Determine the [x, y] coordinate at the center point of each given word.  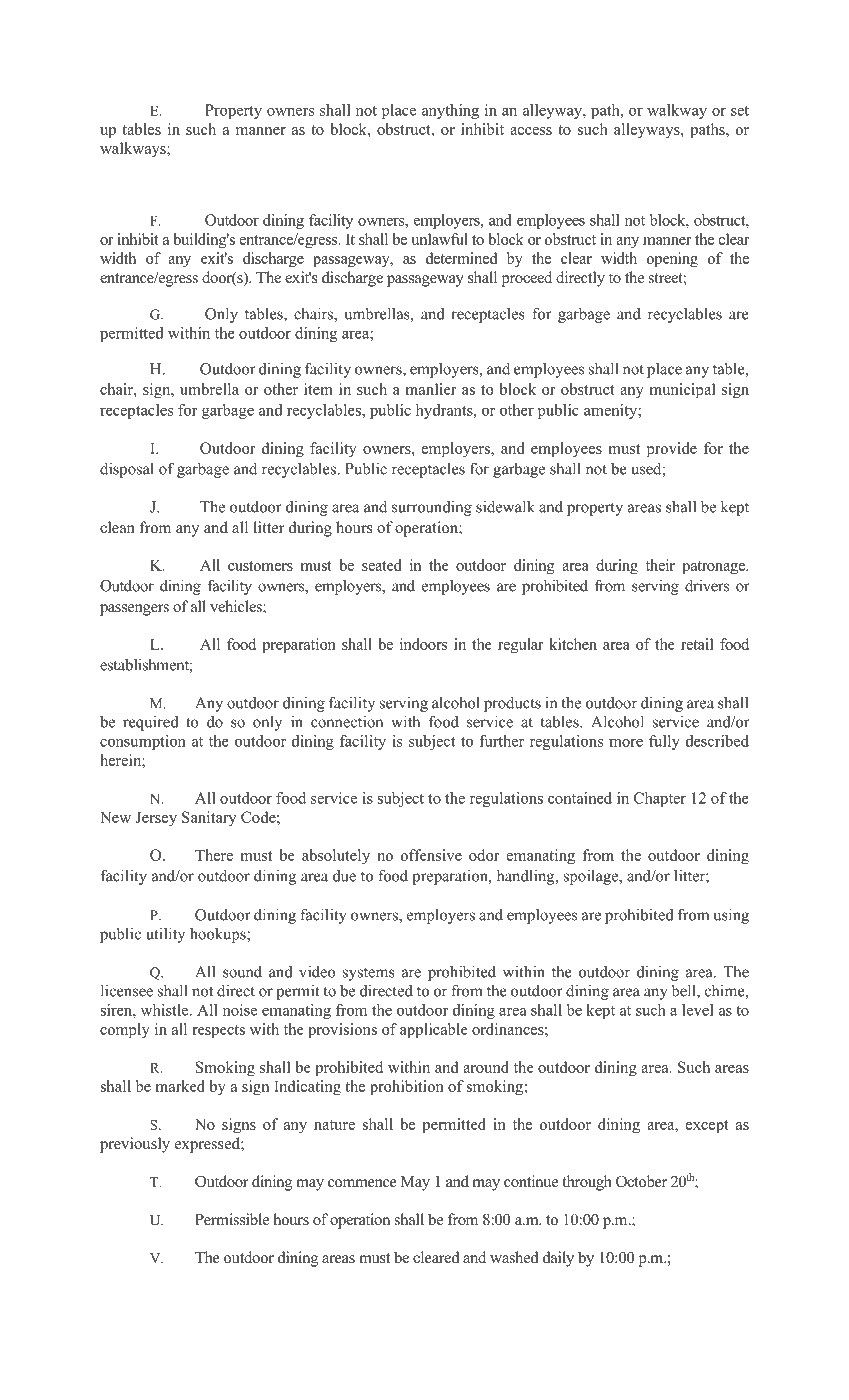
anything [450, 111]
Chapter [660, 799]
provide [672, 450]
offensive [431, 855]
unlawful [439, 239]
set [740, 111]
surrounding [432, 508]
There [214, 855]
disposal [127, 470]
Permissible [232, 1219]
